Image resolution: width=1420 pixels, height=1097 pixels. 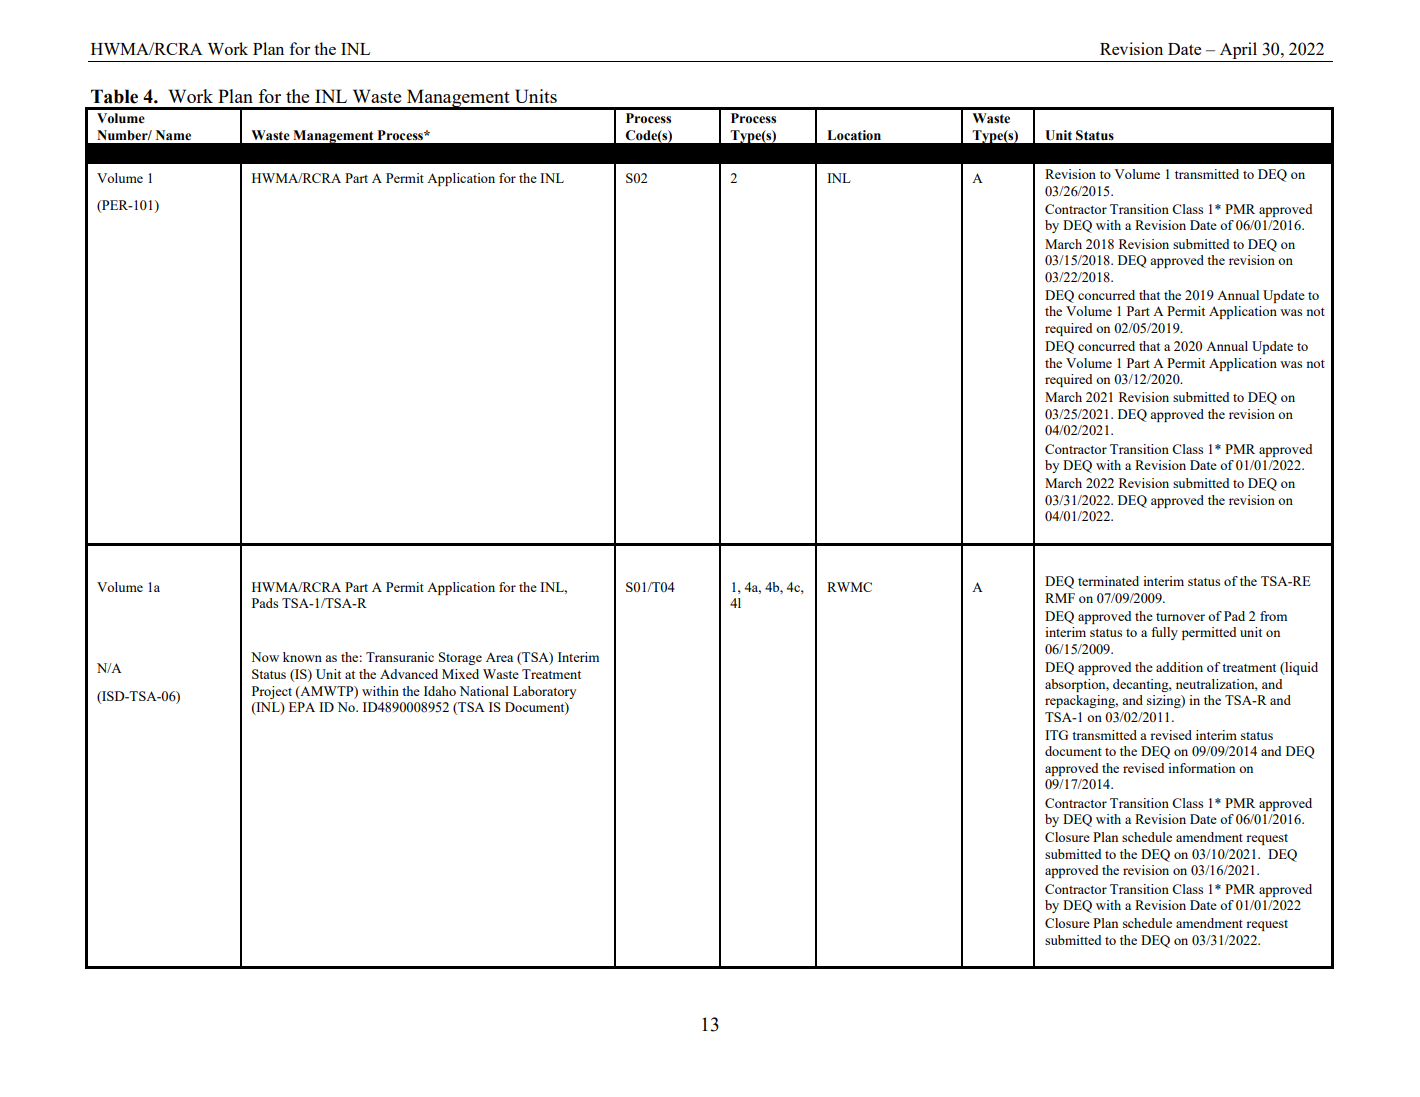 I want to click on Table, so click(x=114, y=96).
